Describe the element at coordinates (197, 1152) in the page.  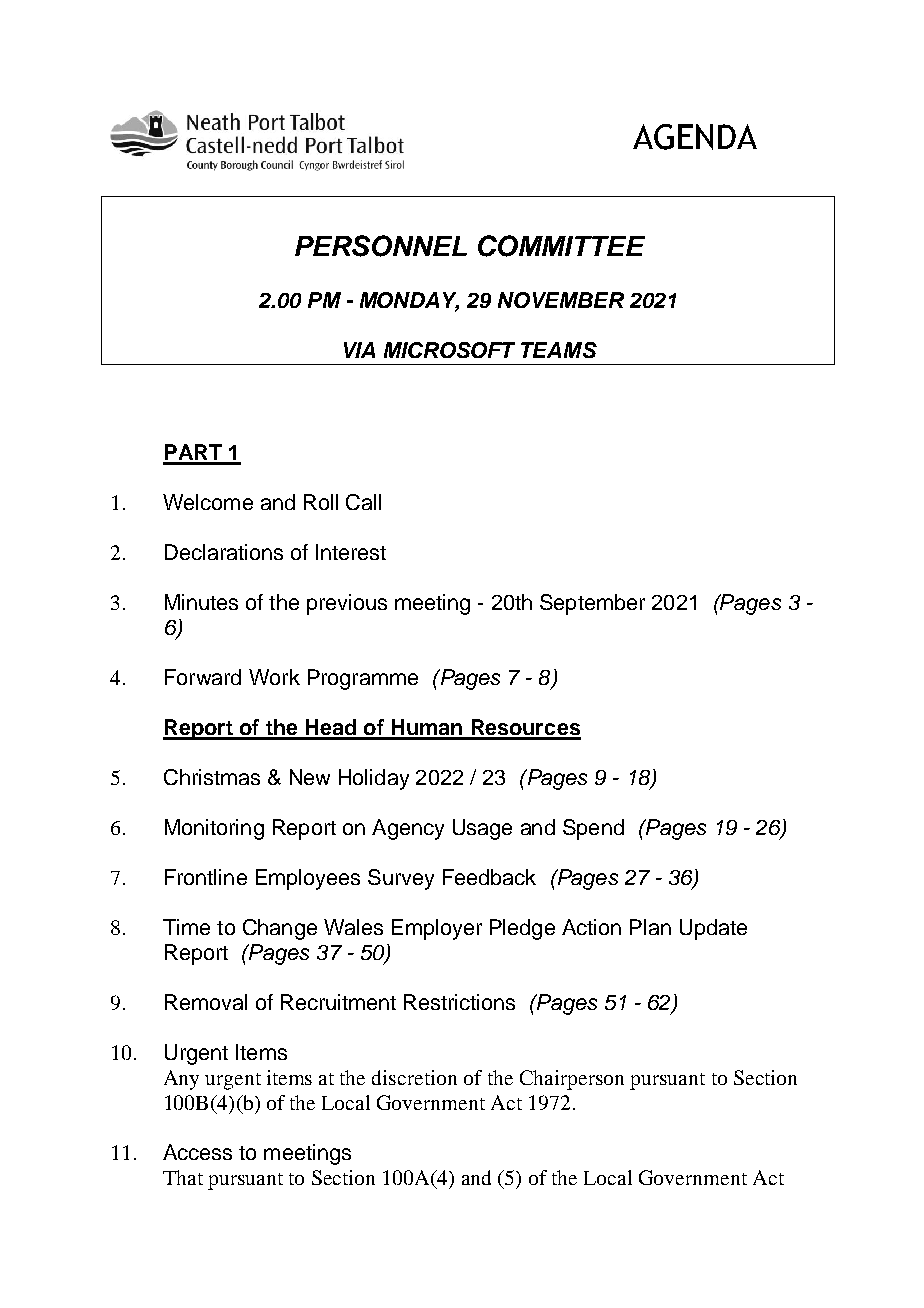
I see `Access` at that location.
